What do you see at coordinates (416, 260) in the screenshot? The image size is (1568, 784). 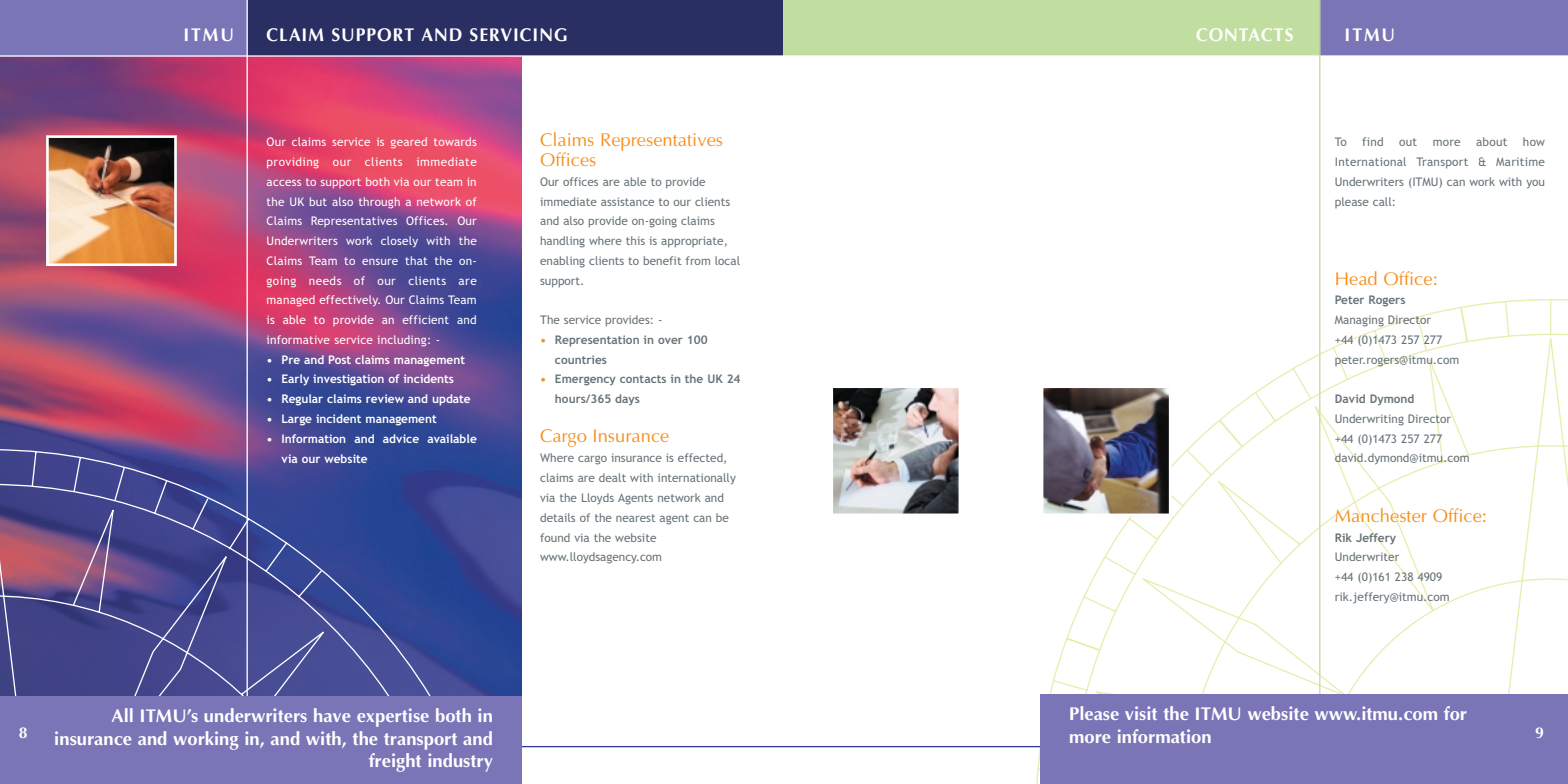 I see `that` at bounding box center [416, 260].
